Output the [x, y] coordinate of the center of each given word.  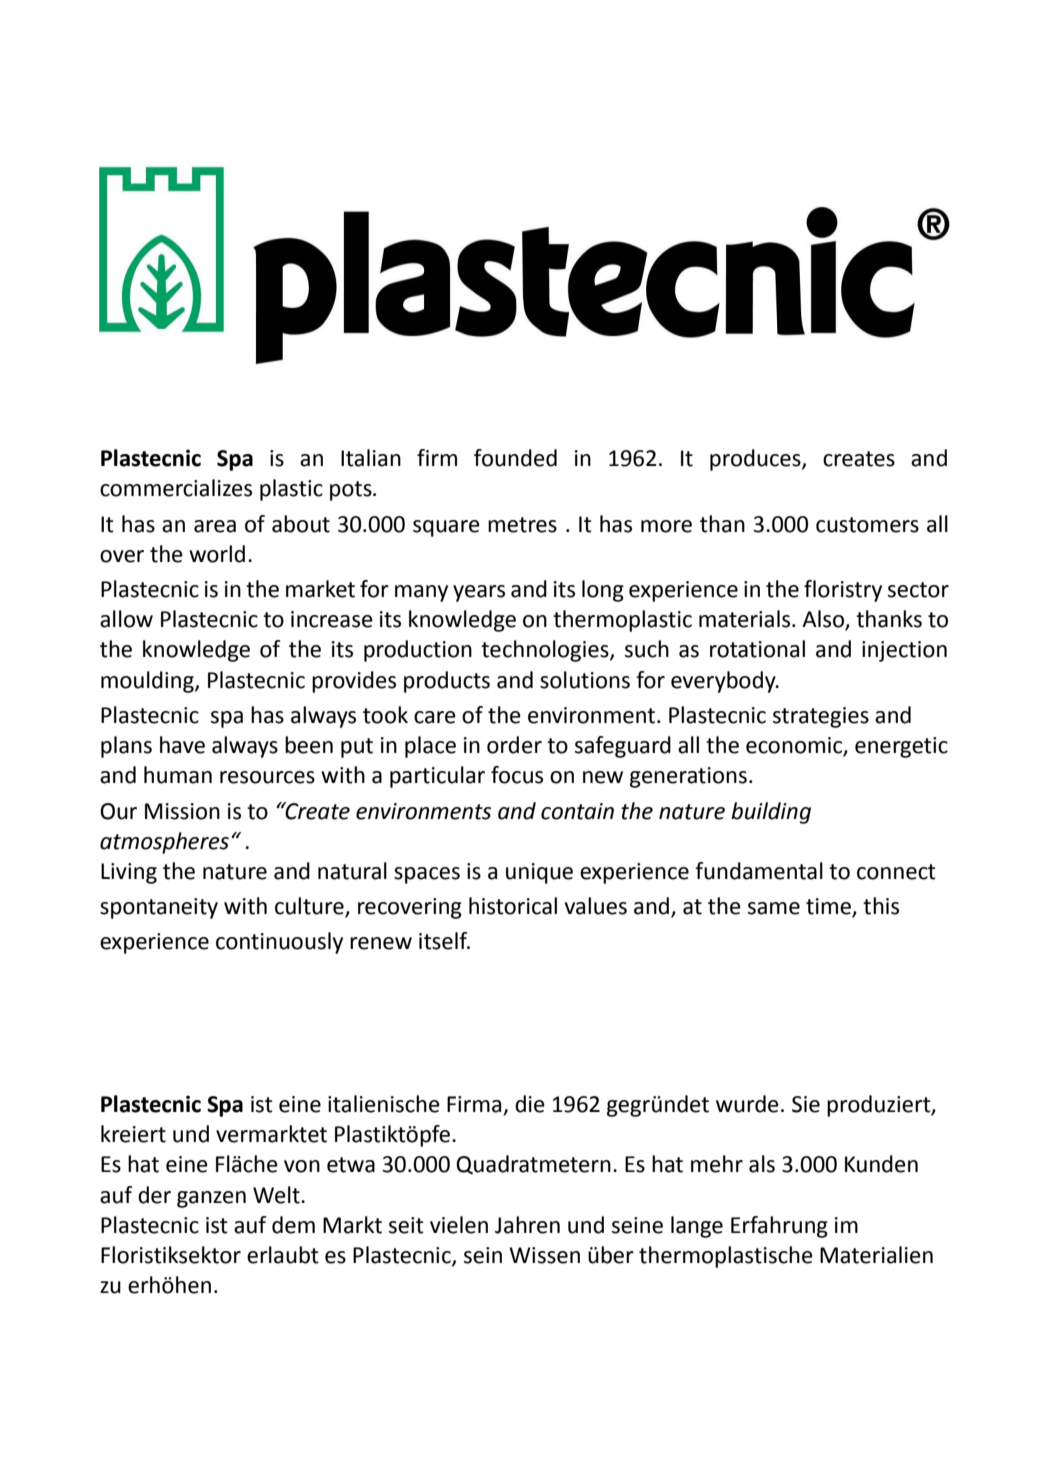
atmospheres [164, 843]
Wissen [544, 1255]
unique [539, 873]
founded [515, 458]
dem [293, 1225]
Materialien [876, 1255]
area [215, 526]
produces [756, 460]
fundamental [759, 871]
